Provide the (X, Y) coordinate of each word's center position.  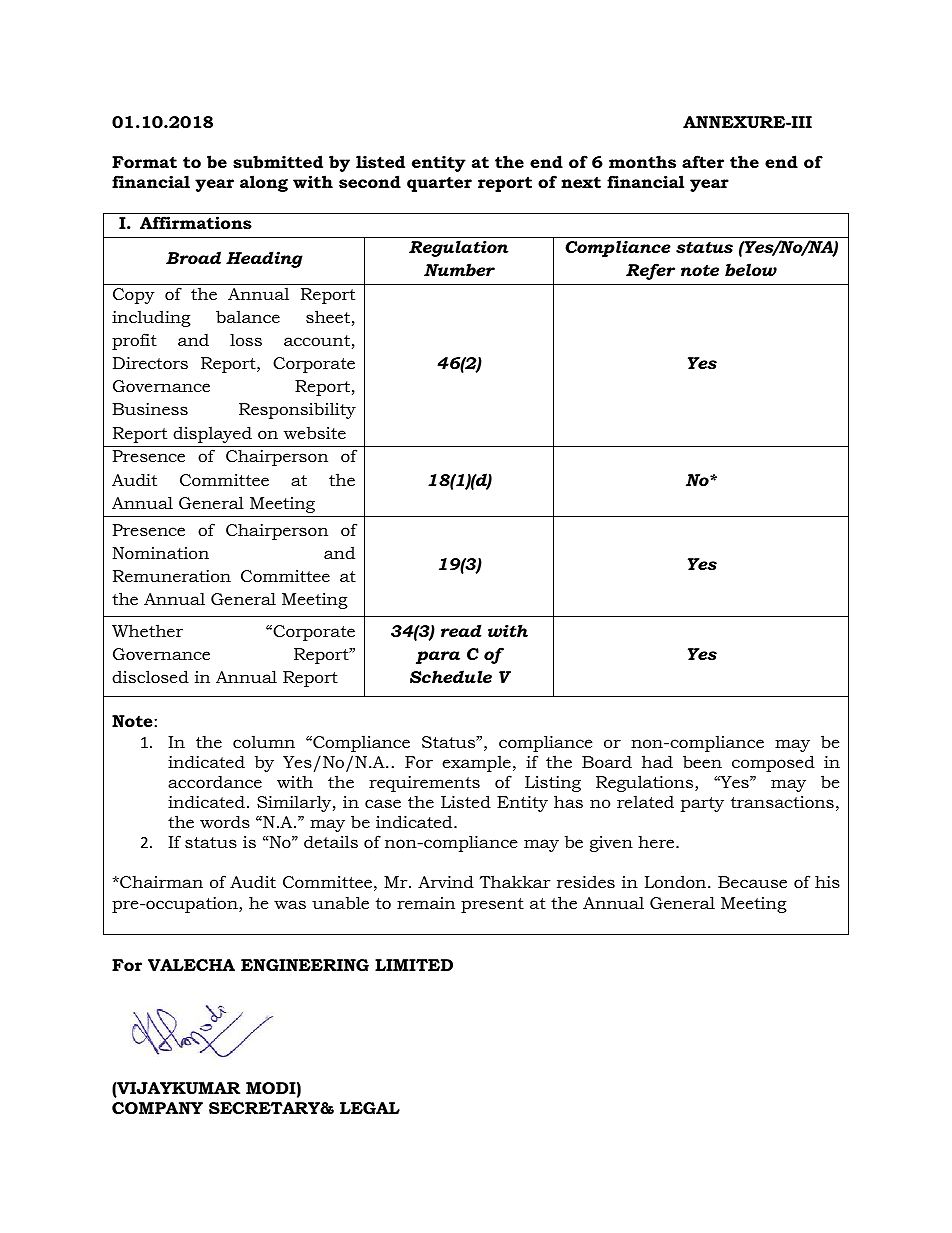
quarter (439, 184)
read (461, 630)
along (264, 183)
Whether (147, 630)
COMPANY (157, 1108)
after (703, 161)
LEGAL (370, 1108)
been (702, 761)
